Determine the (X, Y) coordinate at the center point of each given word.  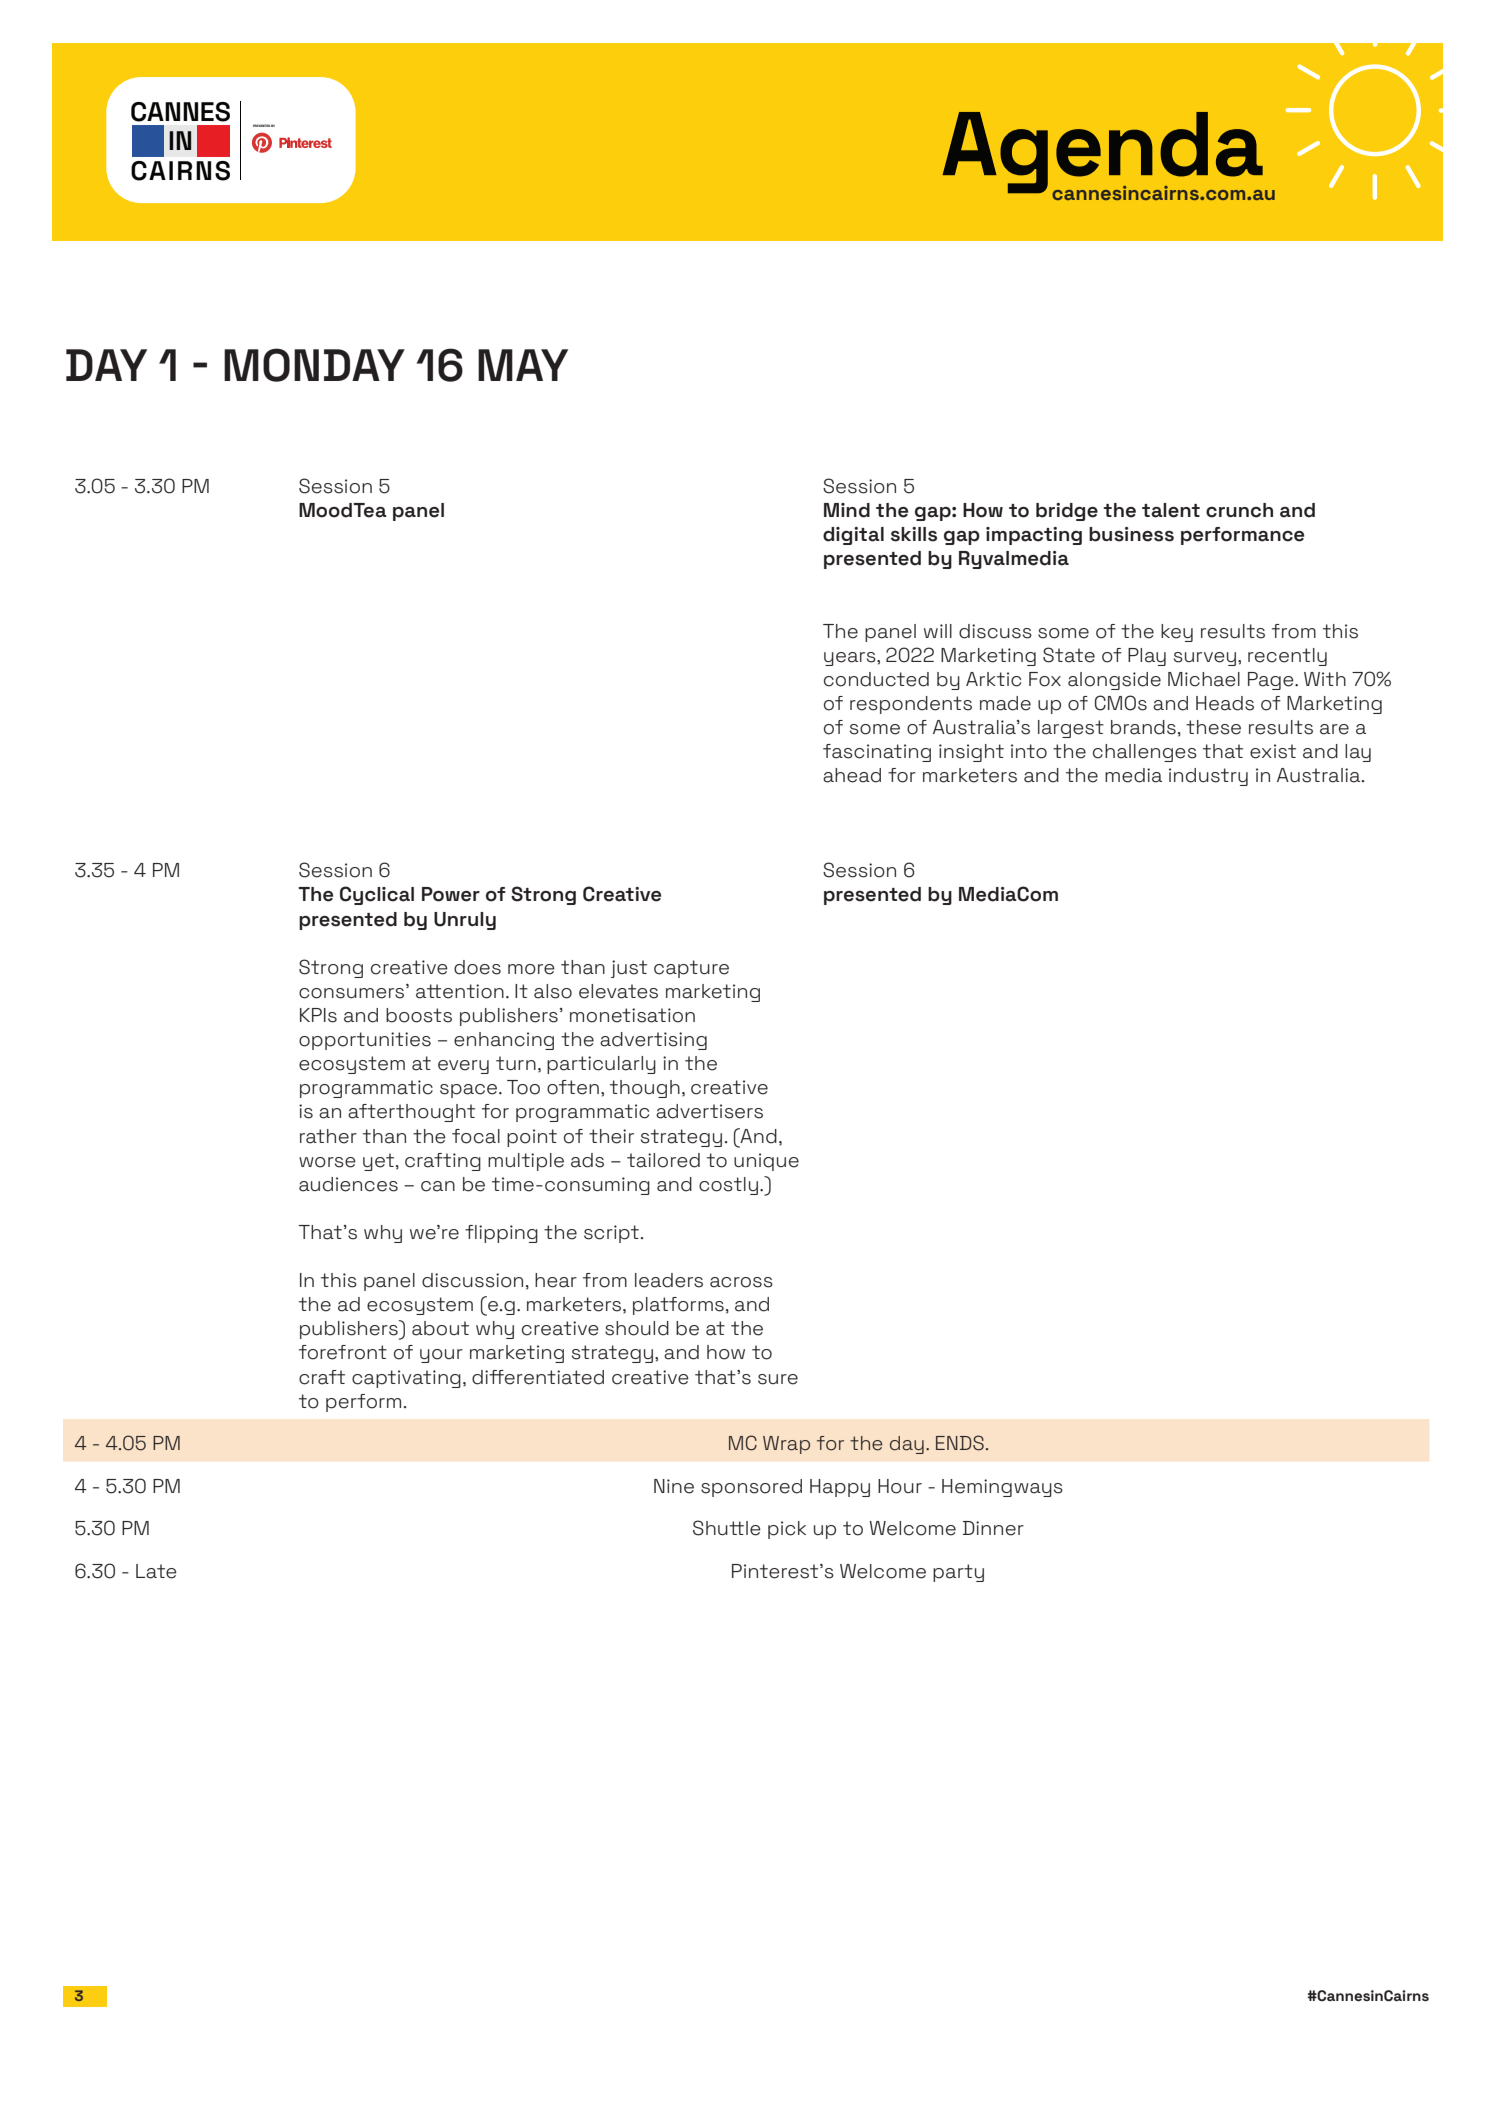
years (851, 659)
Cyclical (377, 895)
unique (766, 1162)
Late (156, 1571)
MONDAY (314, 365)
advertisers (709, 1111)
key (1177, 633)
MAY (523, 365)
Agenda (1102, 154)
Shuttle (727, 1528)
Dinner (993, 1528)
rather (328, 1136)
